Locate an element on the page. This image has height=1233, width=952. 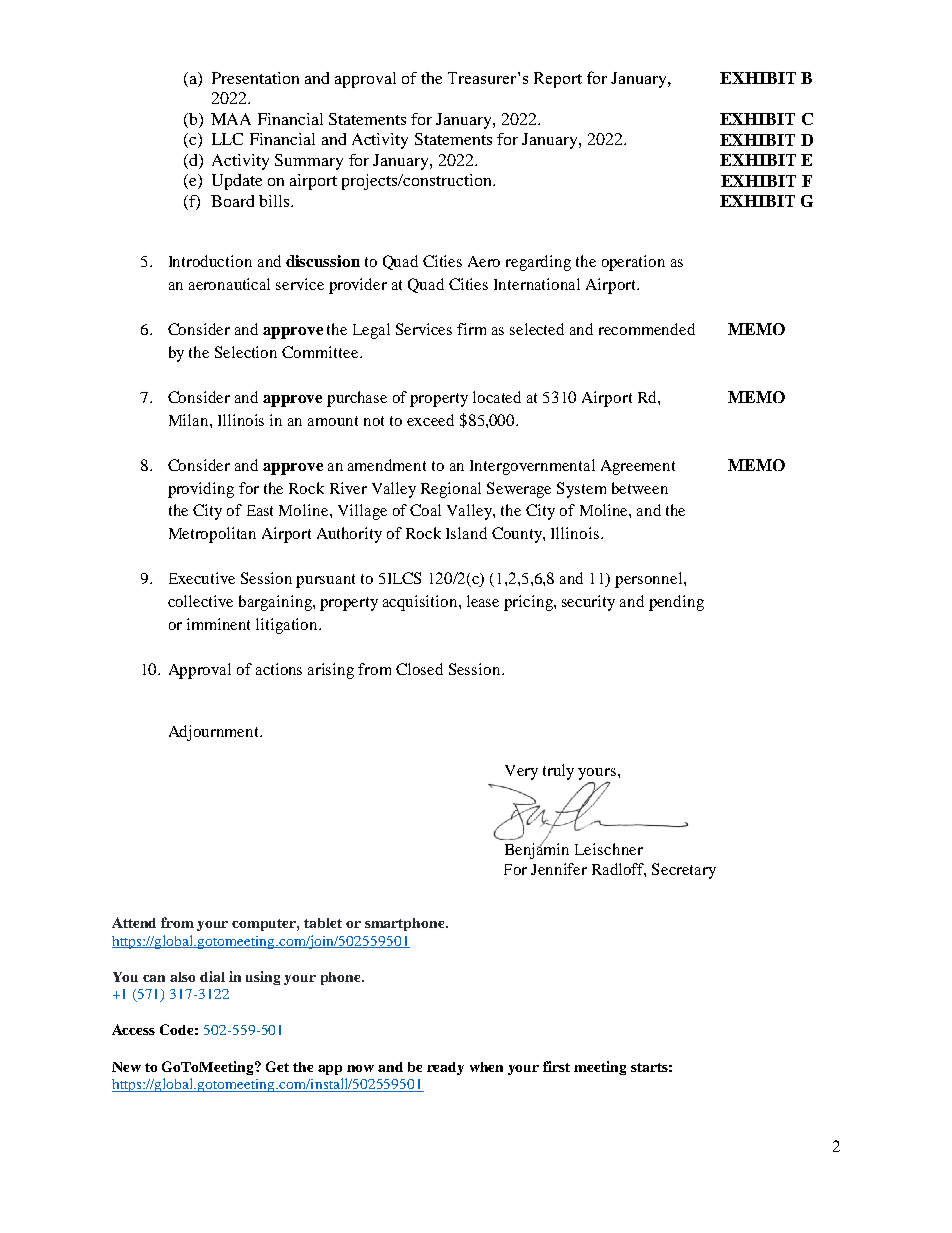
Legal is located at coordinates (371, 331).
